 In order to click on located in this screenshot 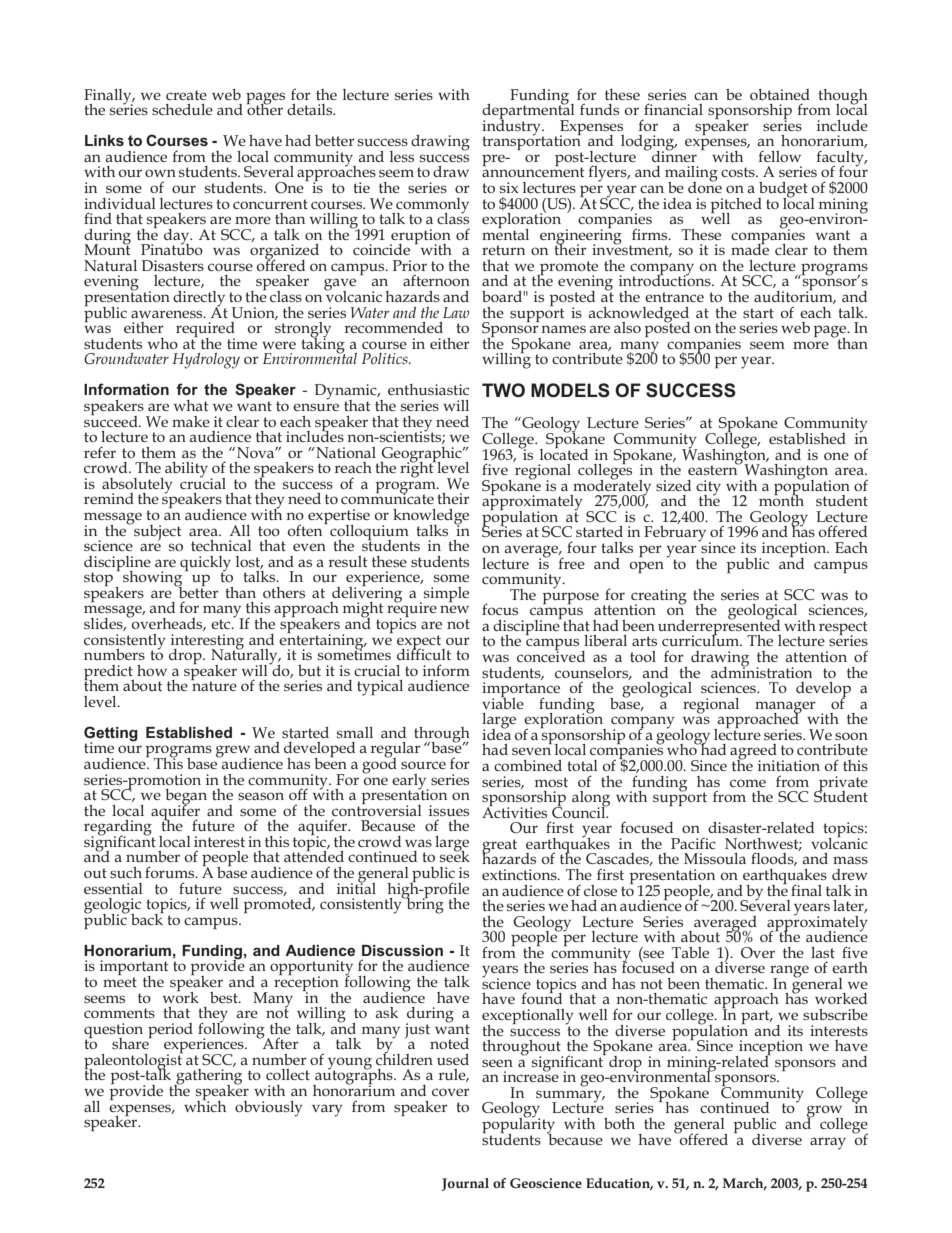, I will do `click(564, 453)`.
